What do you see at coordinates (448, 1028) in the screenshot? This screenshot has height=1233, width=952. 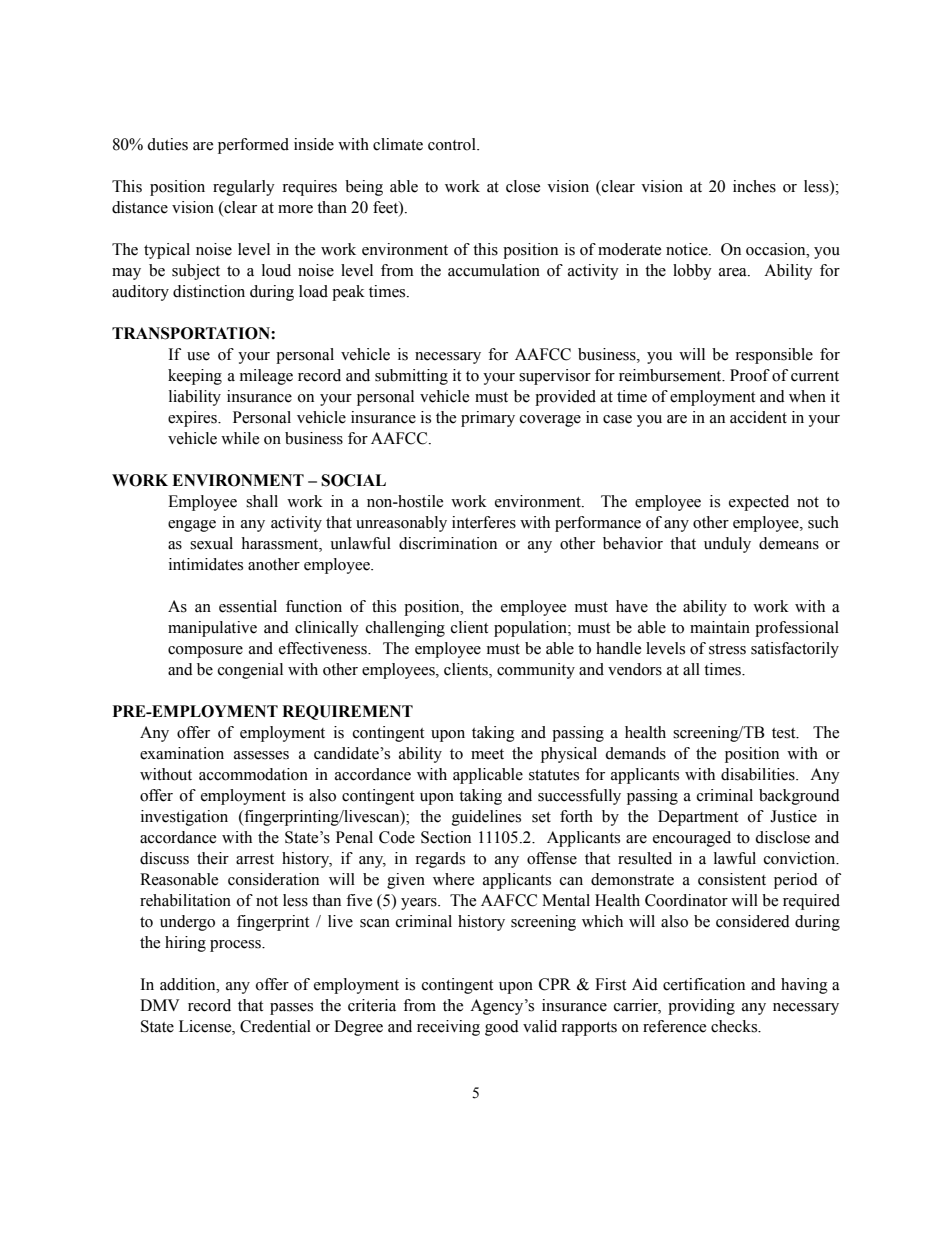 I see `receiving` at bounding box center [448, 1028].
